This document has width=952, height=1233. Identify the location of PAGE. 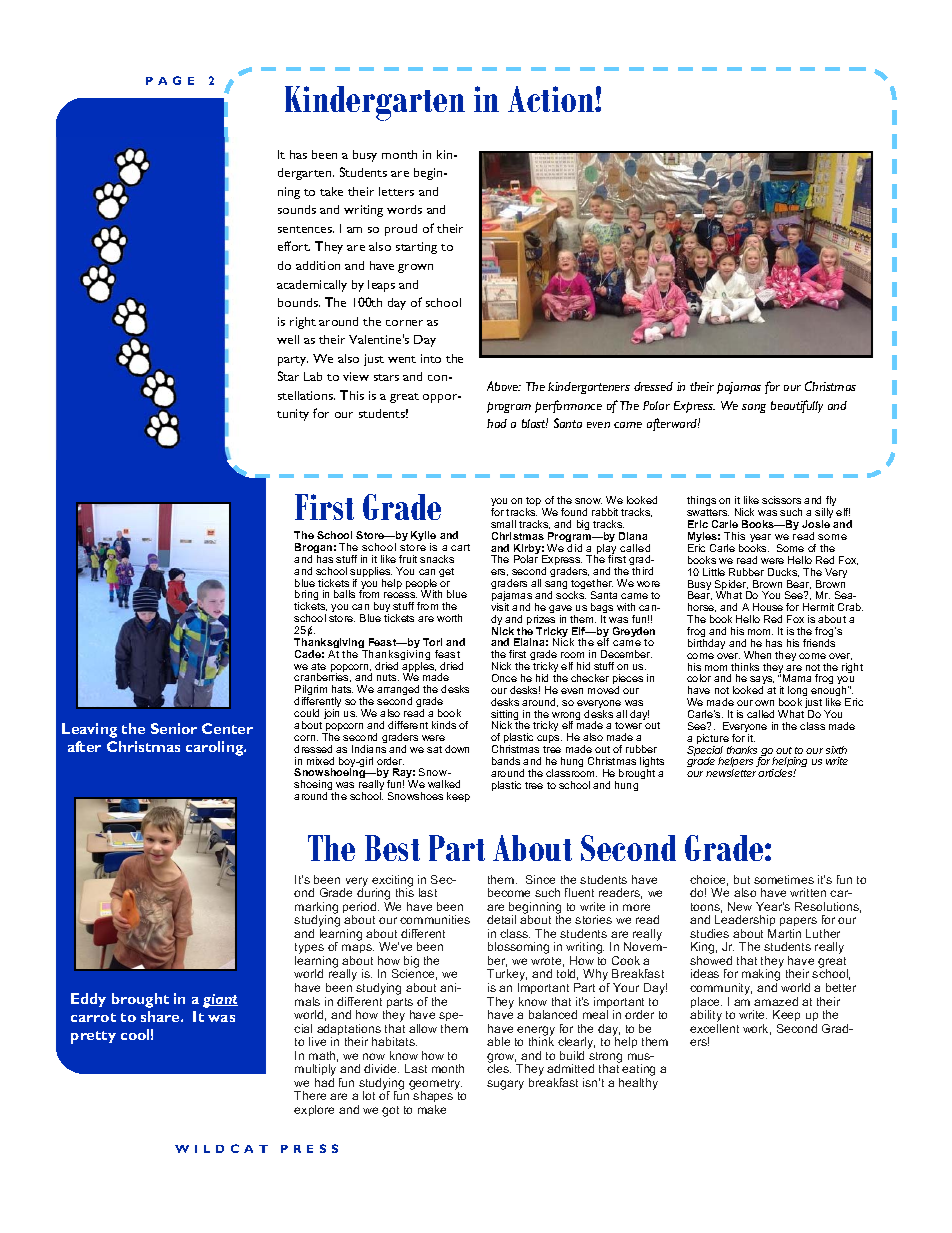
(170, 80).
